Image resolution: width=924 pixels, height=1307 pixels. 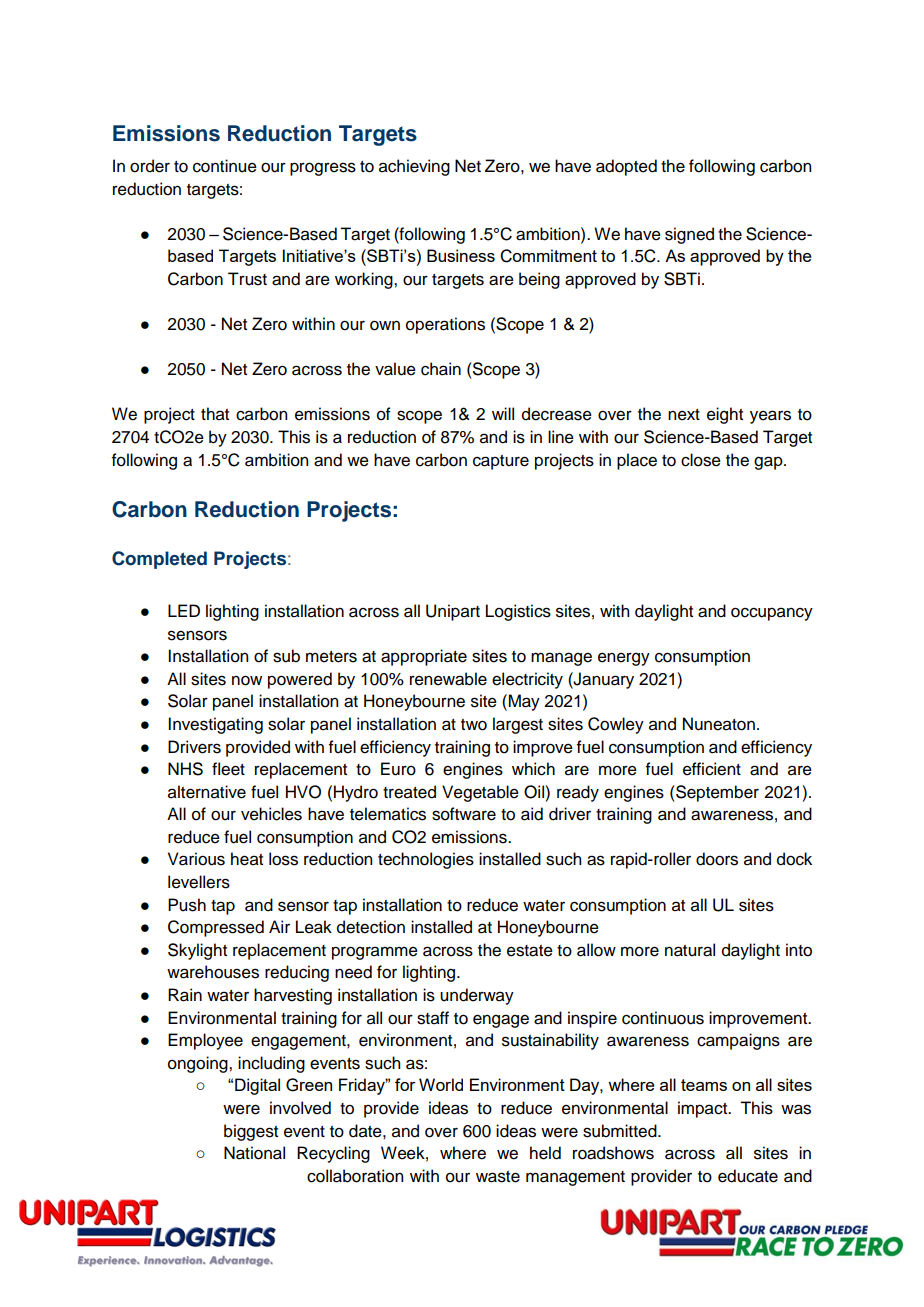 What do you see at coordinates (689, 235) in the document?
I see `signed` at bounding box center [689, 235].
